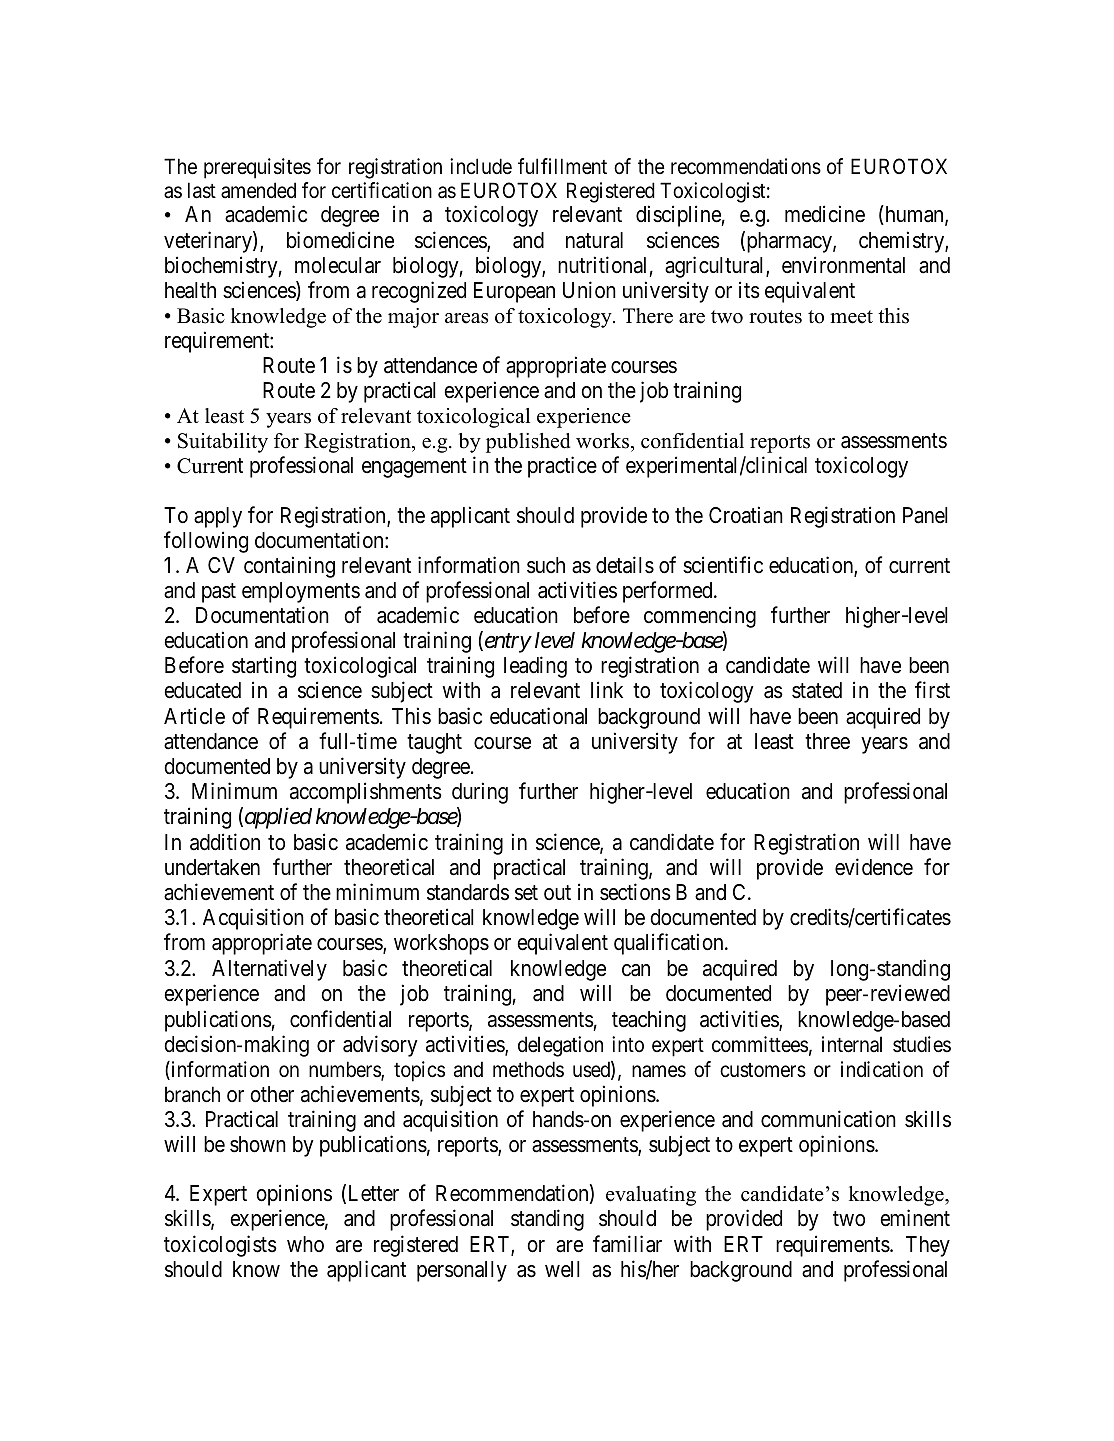  I want to click on entry, so click(506, 643).
